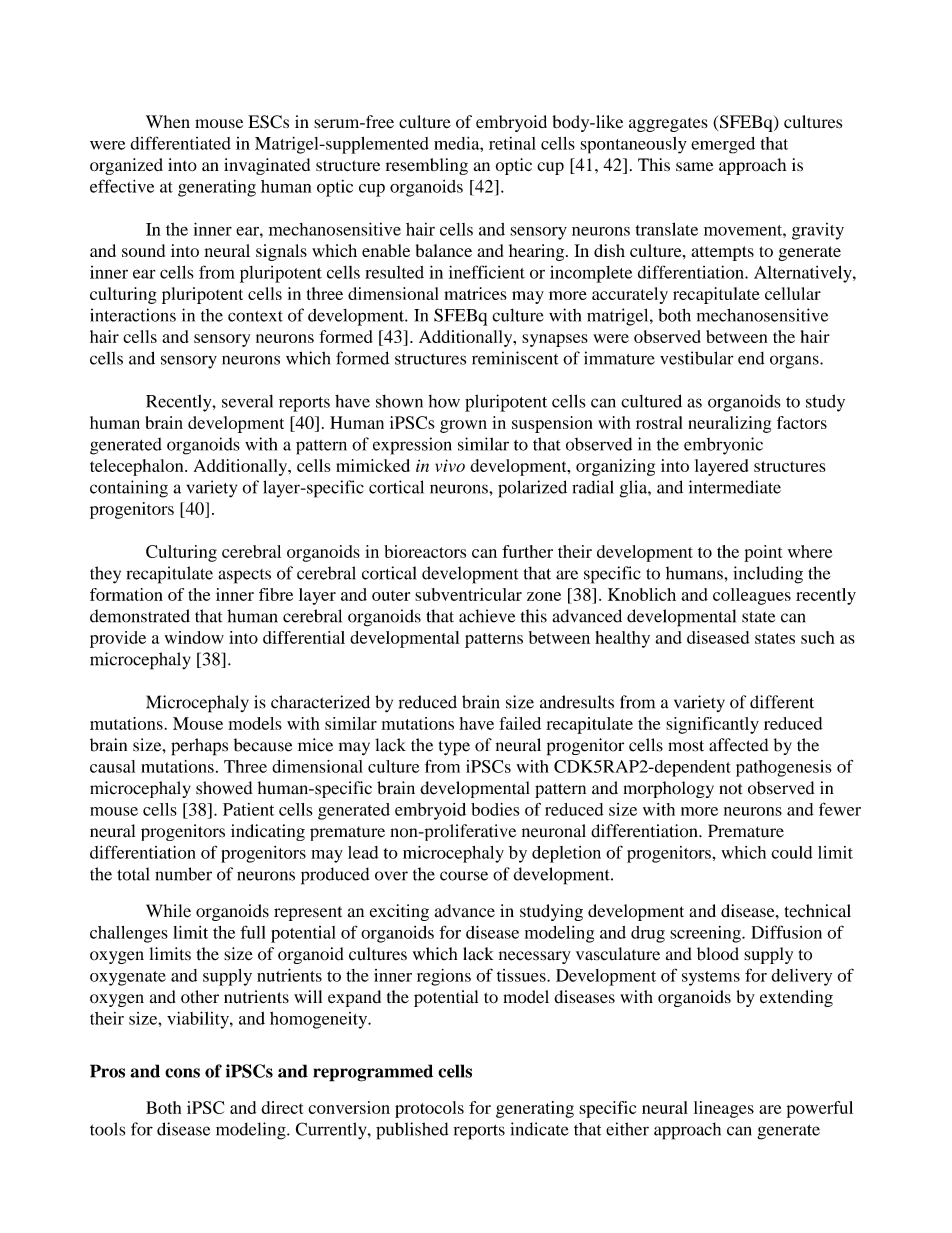 This document has height=1233, width=952. I want to click on achieve, so click(487, 616).
